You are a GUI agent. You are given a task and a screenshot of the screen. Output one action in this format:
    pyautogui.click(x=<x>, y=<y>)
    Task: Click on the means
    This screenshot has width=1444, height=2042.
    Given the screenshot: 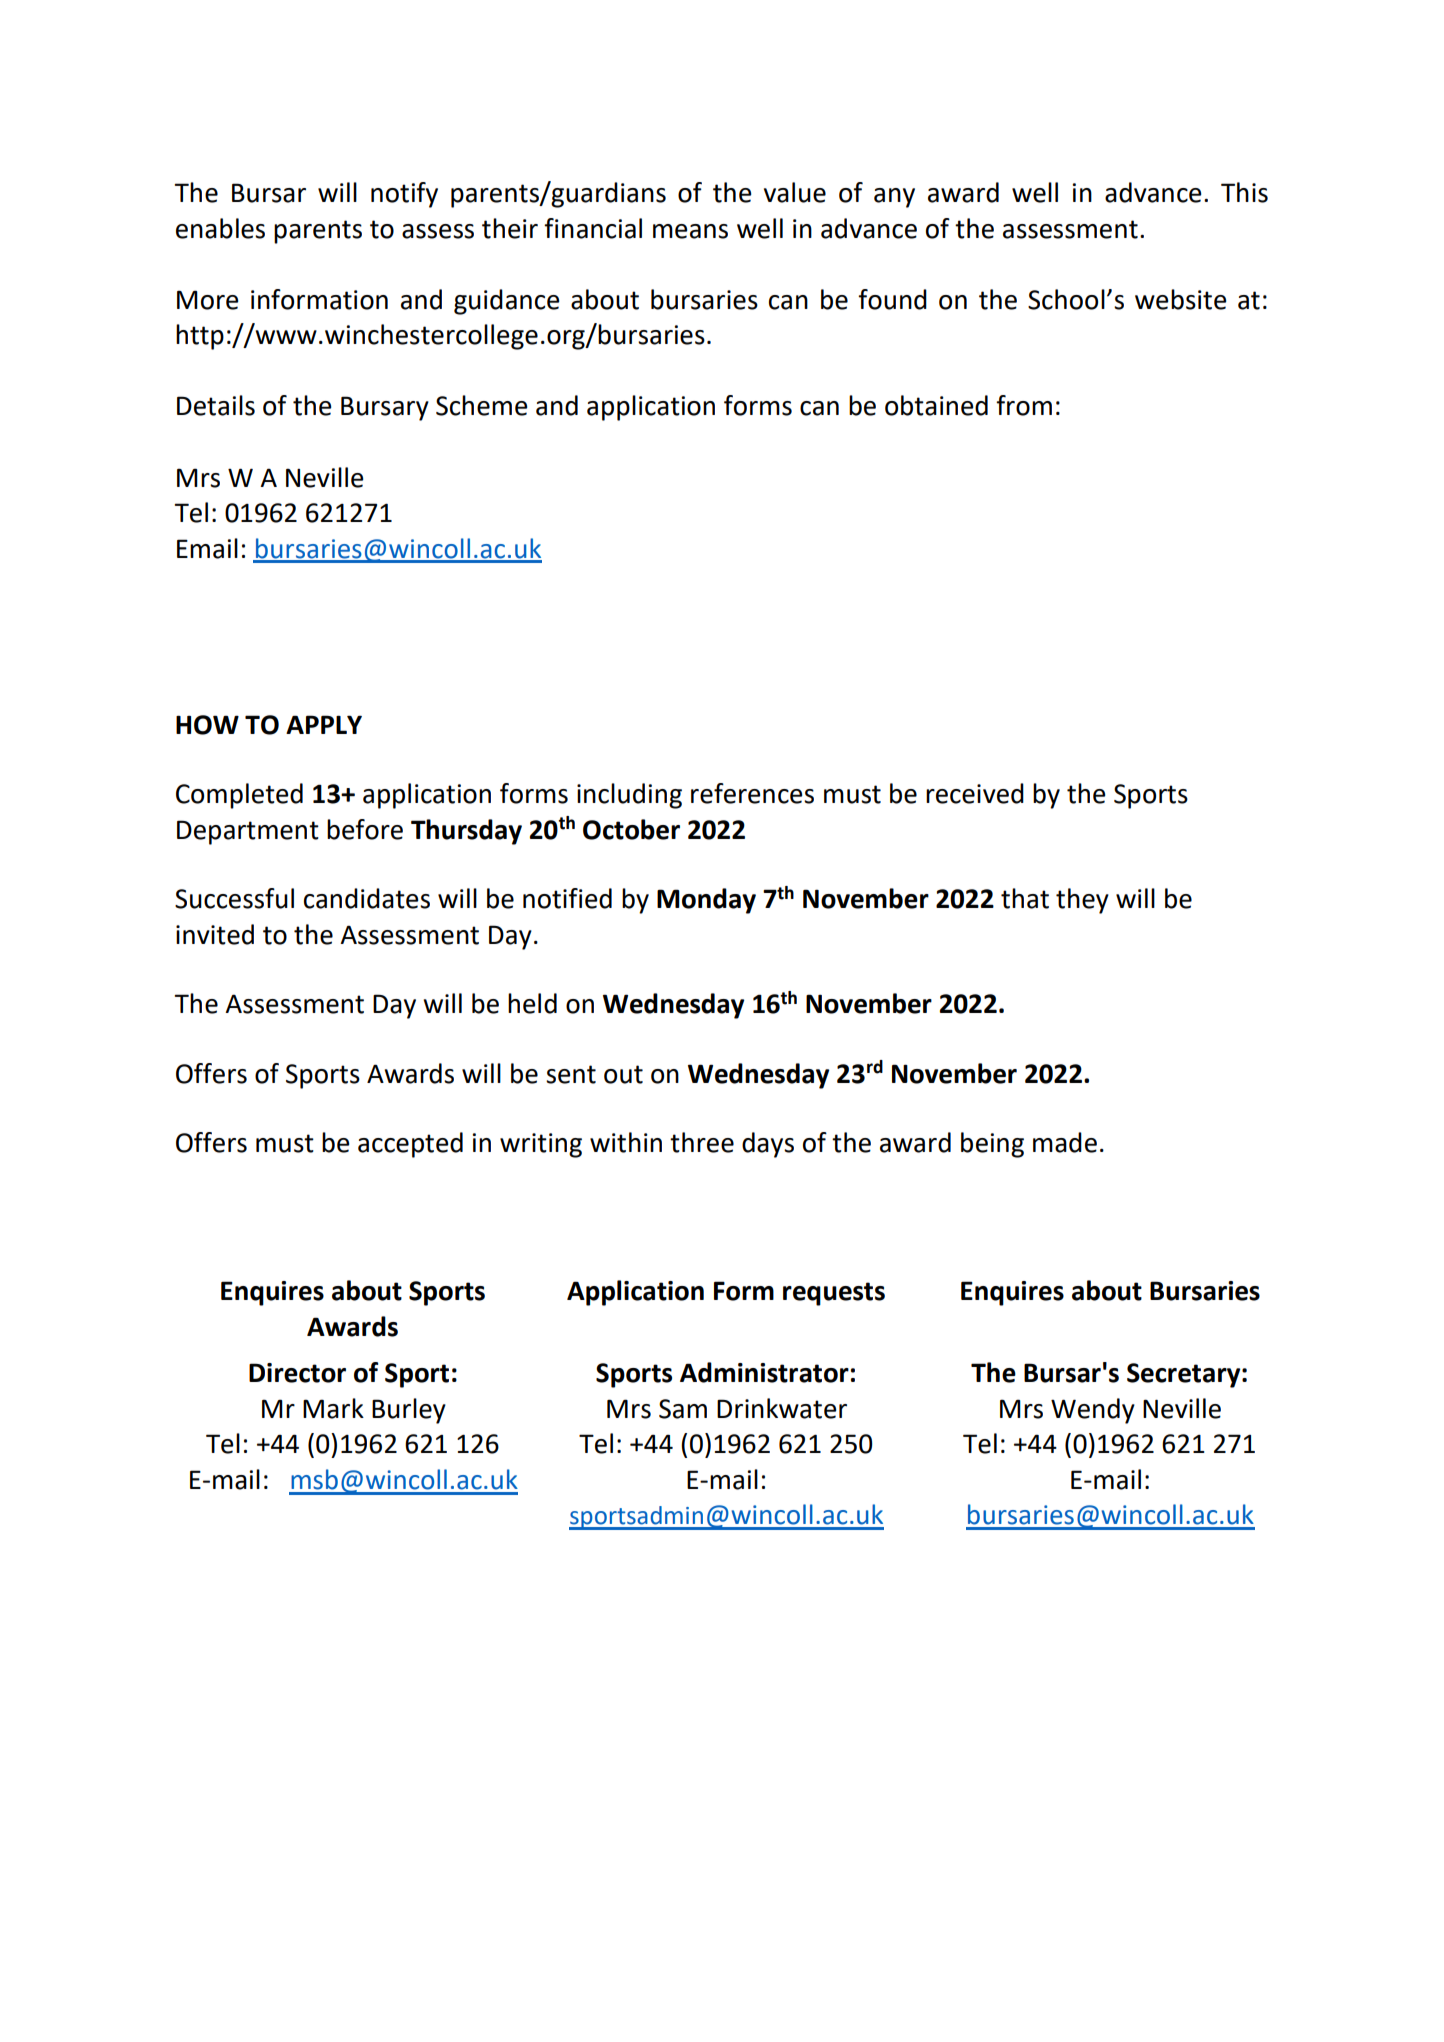 What is the action you would take?
    pyautogui.click(x=690, y=231)
